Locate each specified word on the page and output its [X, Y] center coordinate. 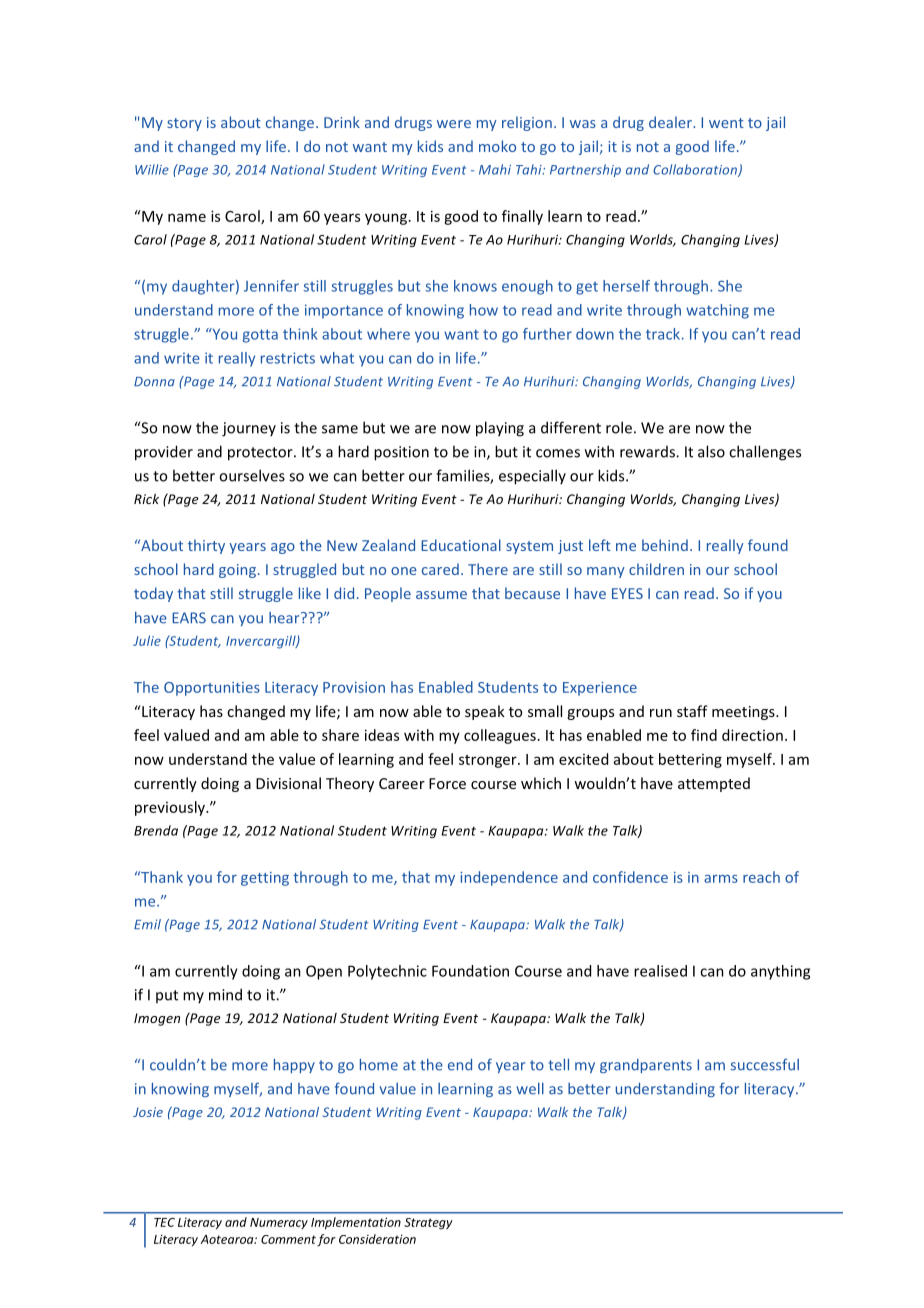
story [184, 124]
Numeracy [279, 1223]
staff [692, 711]
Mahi [495, 169]
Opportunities [212, 689]
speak [485, 712]
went [726, 123]
